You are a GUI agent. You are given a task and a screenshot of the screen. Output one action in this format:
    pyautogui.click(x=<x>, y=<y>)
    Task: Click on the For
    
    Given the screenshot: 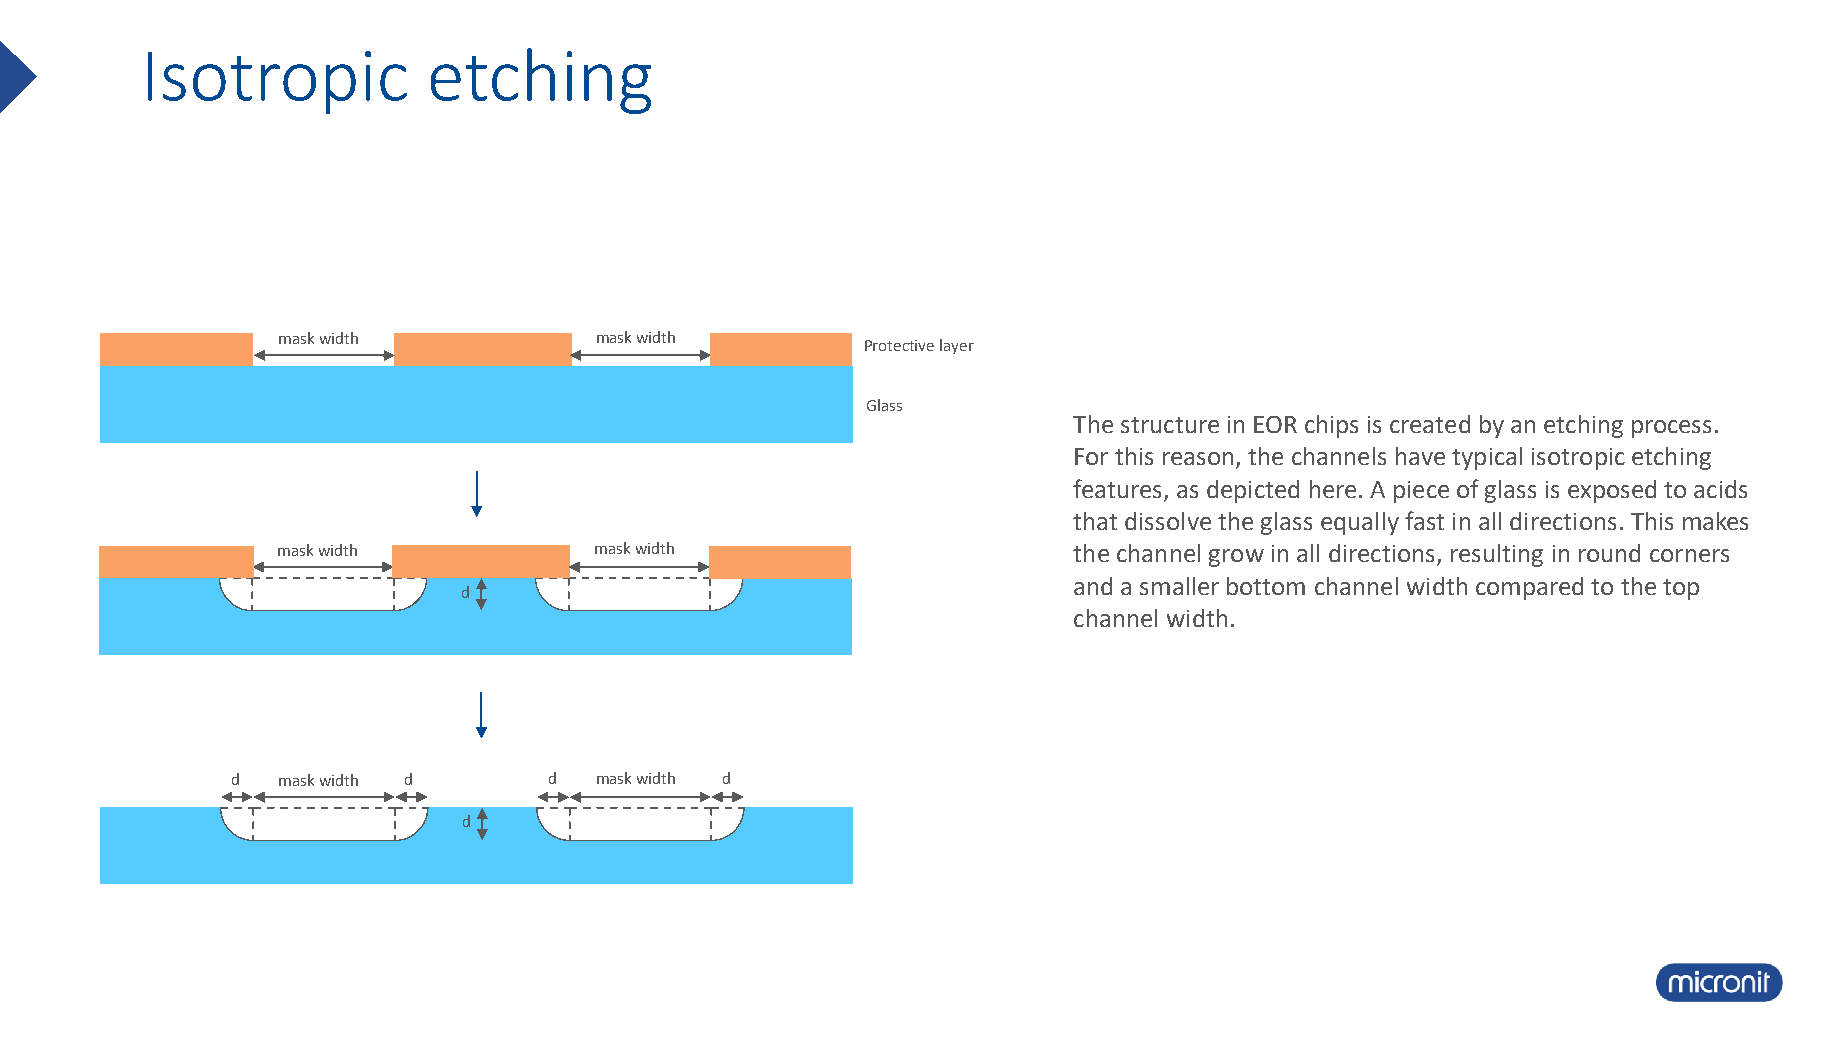 What is the action you would take?
    pyautogui.click(x=1091, y=456)
